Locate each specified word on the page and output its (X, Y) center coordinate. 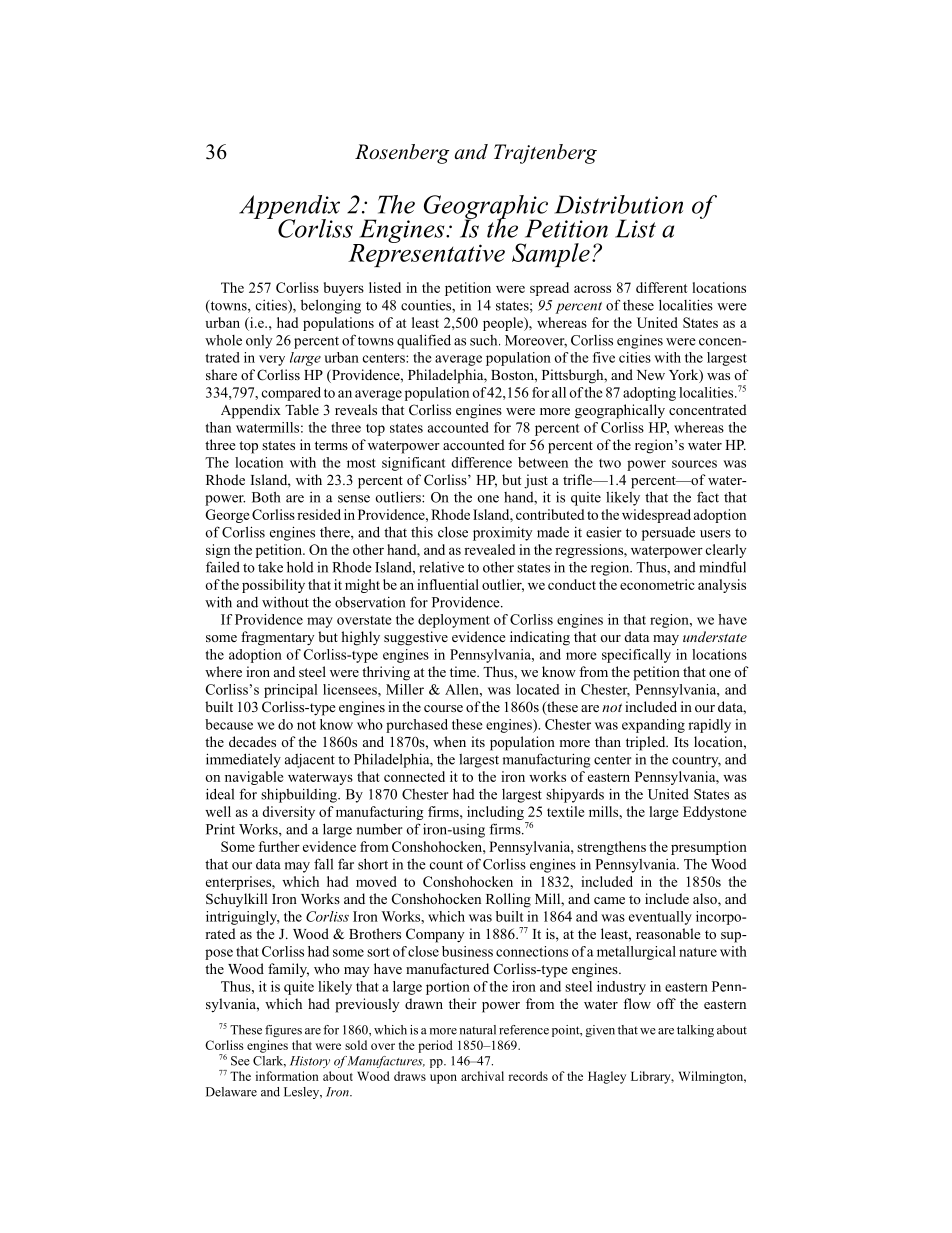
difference (481, 462)
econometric (657, 584)
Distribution (619, 204)
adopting (649, 394)
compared (291, 394)
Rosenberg (402, 154)
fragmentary (277, 638)
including (495, 813)
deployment (454, 621)
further (279, 846)
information (287, 1076)
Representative (426, 254)
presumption (709, 848)
